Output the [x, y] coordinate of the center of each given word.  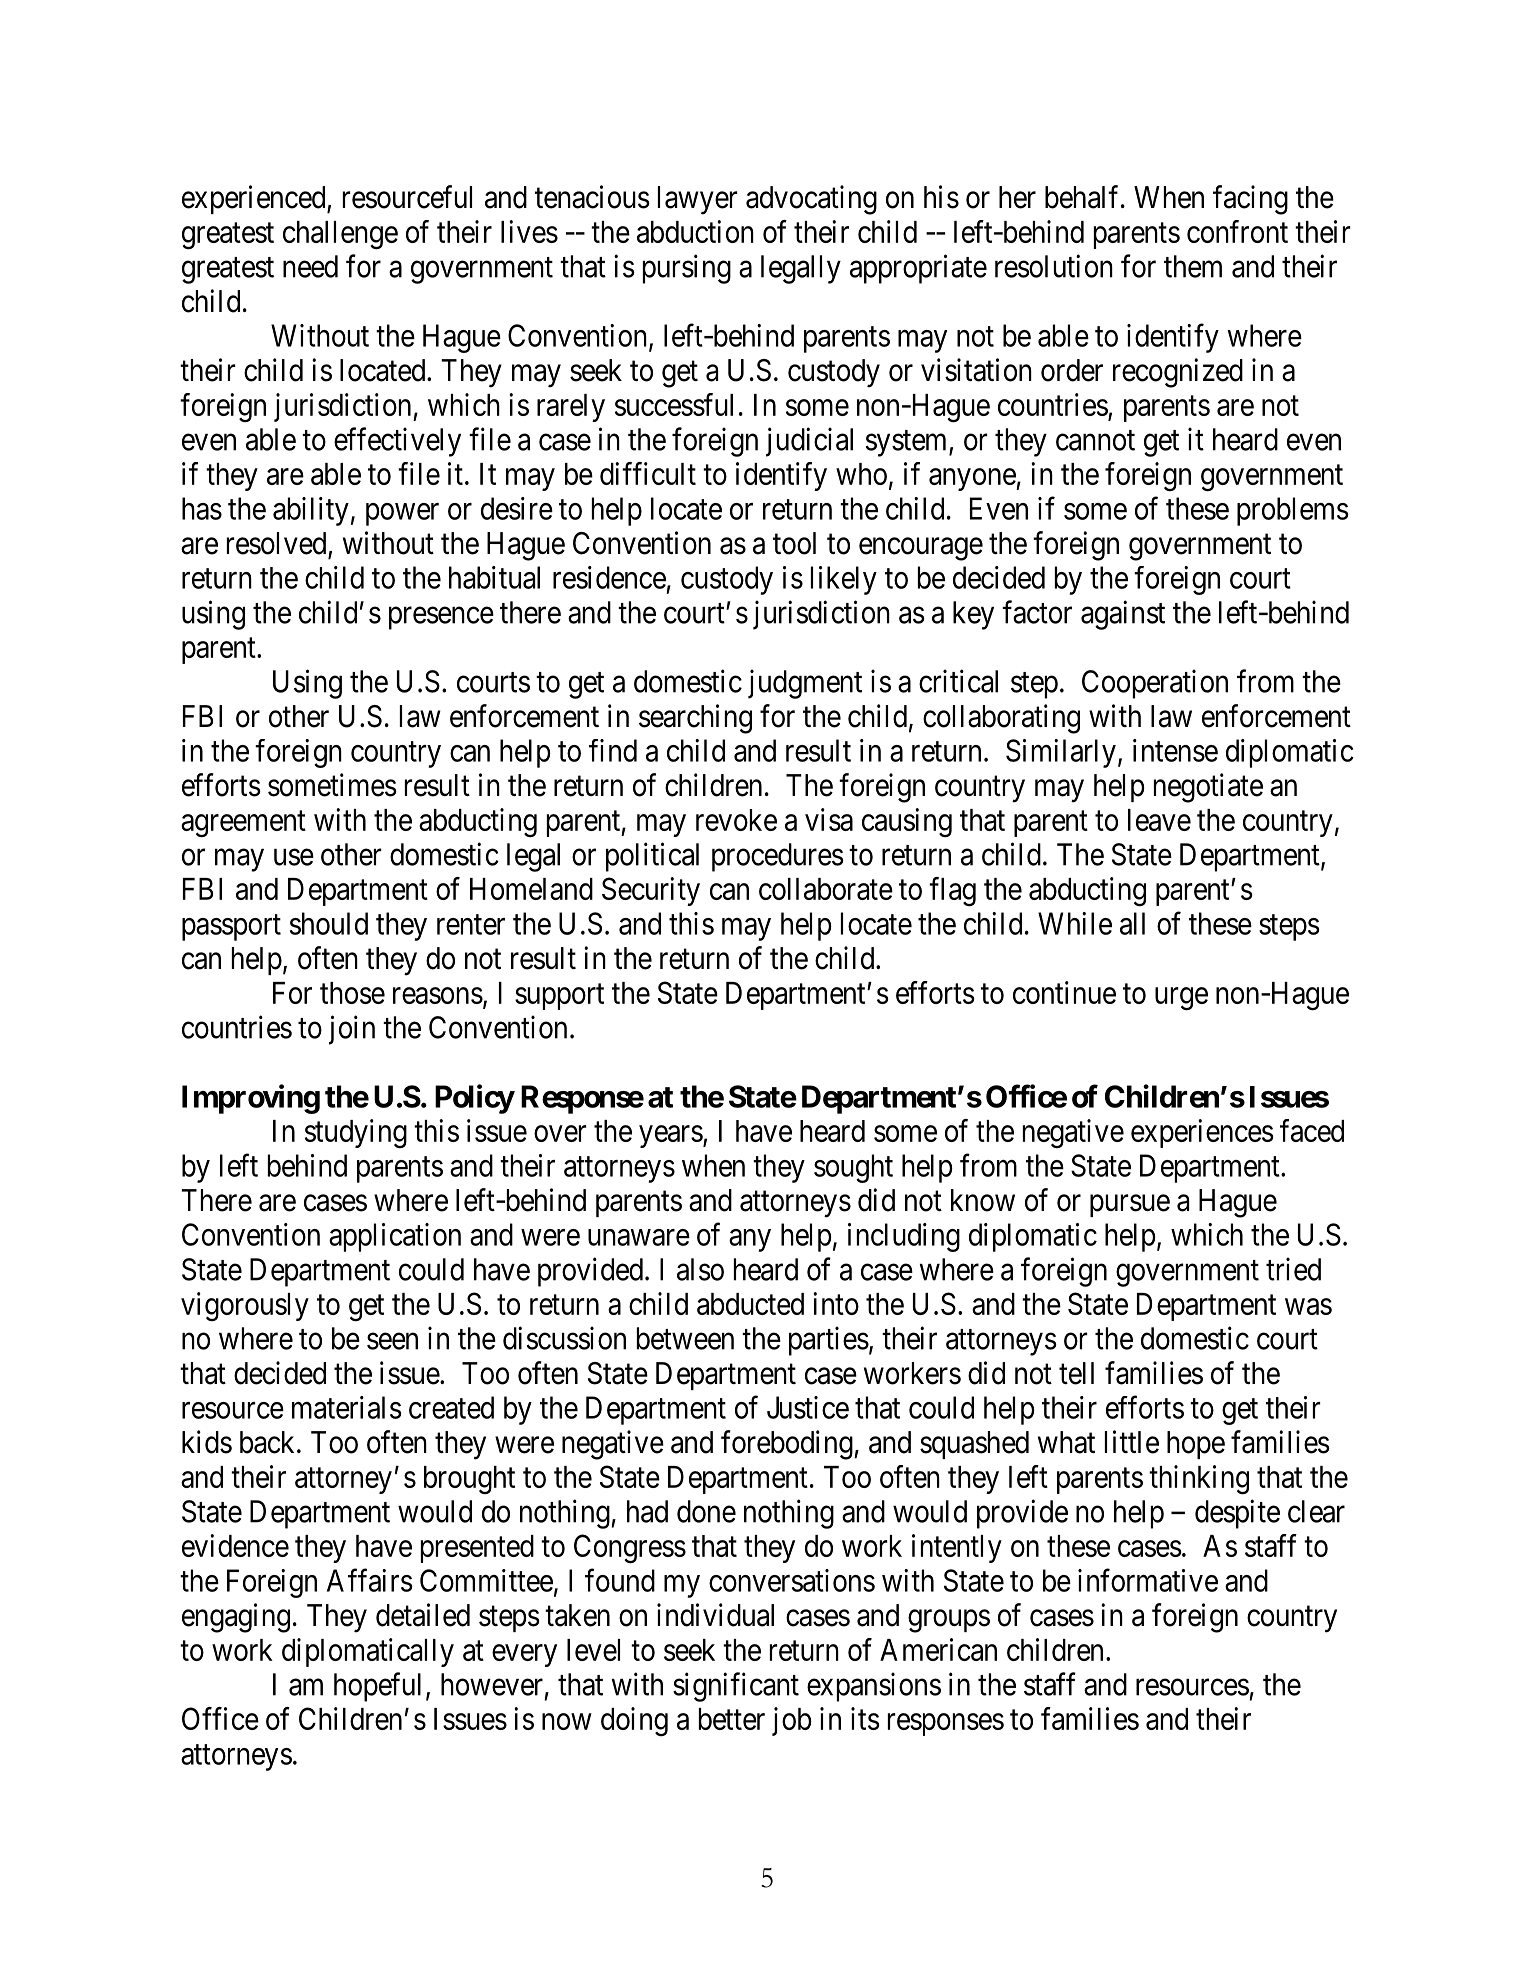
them [1193, 266]
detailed [423, 1615]
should [329, 923]
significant [736, 1687]
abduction [695, 231]
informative [1148, 1580]
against [1123, 615]
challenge [340, 235]
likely [844, 580]
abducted [750, 1304]
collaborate [826, 889]
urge [1181, 999]
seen [392, 1341]
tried [1293, 1269]
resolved [278, 544]
